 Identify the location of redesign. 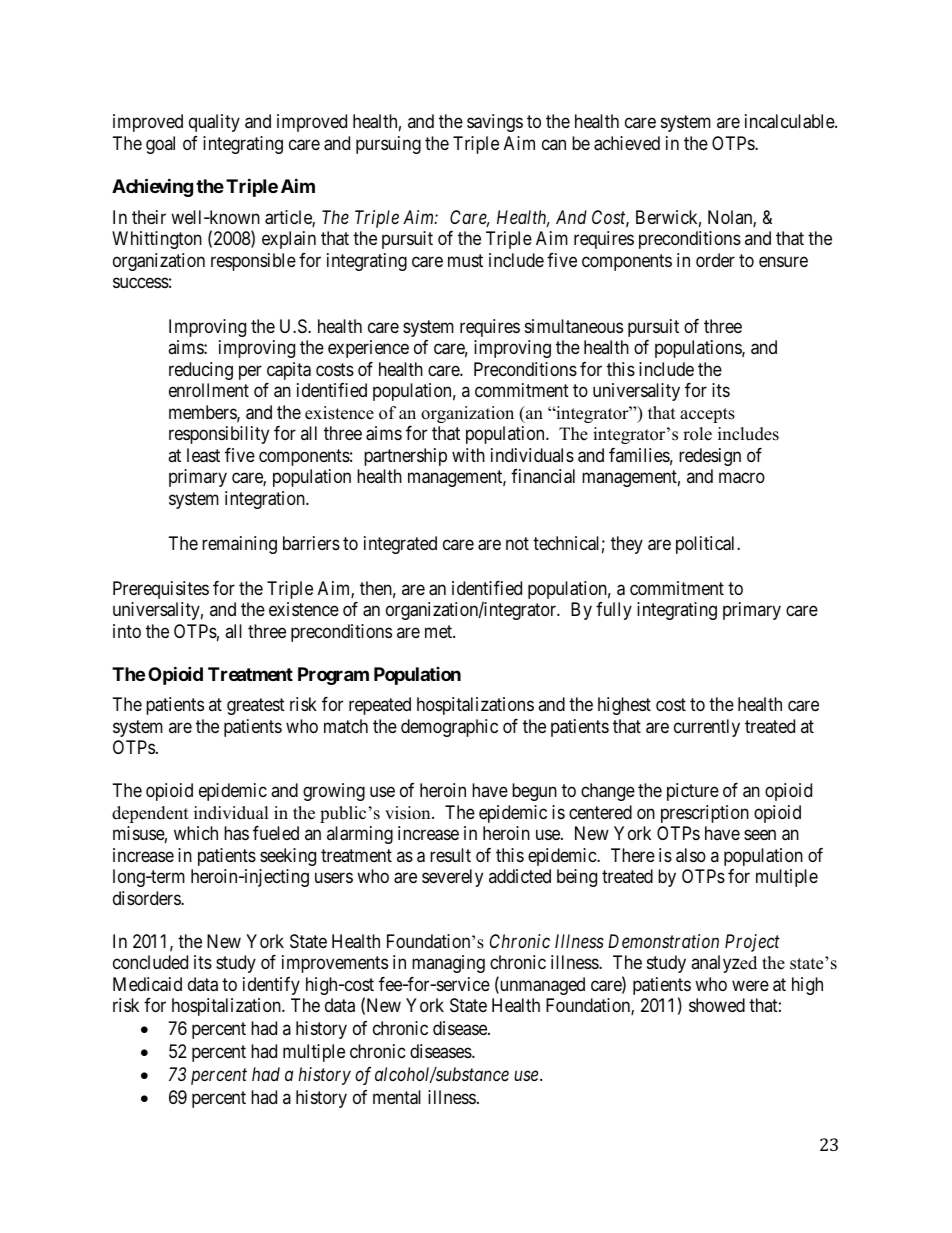
(710, 457).
